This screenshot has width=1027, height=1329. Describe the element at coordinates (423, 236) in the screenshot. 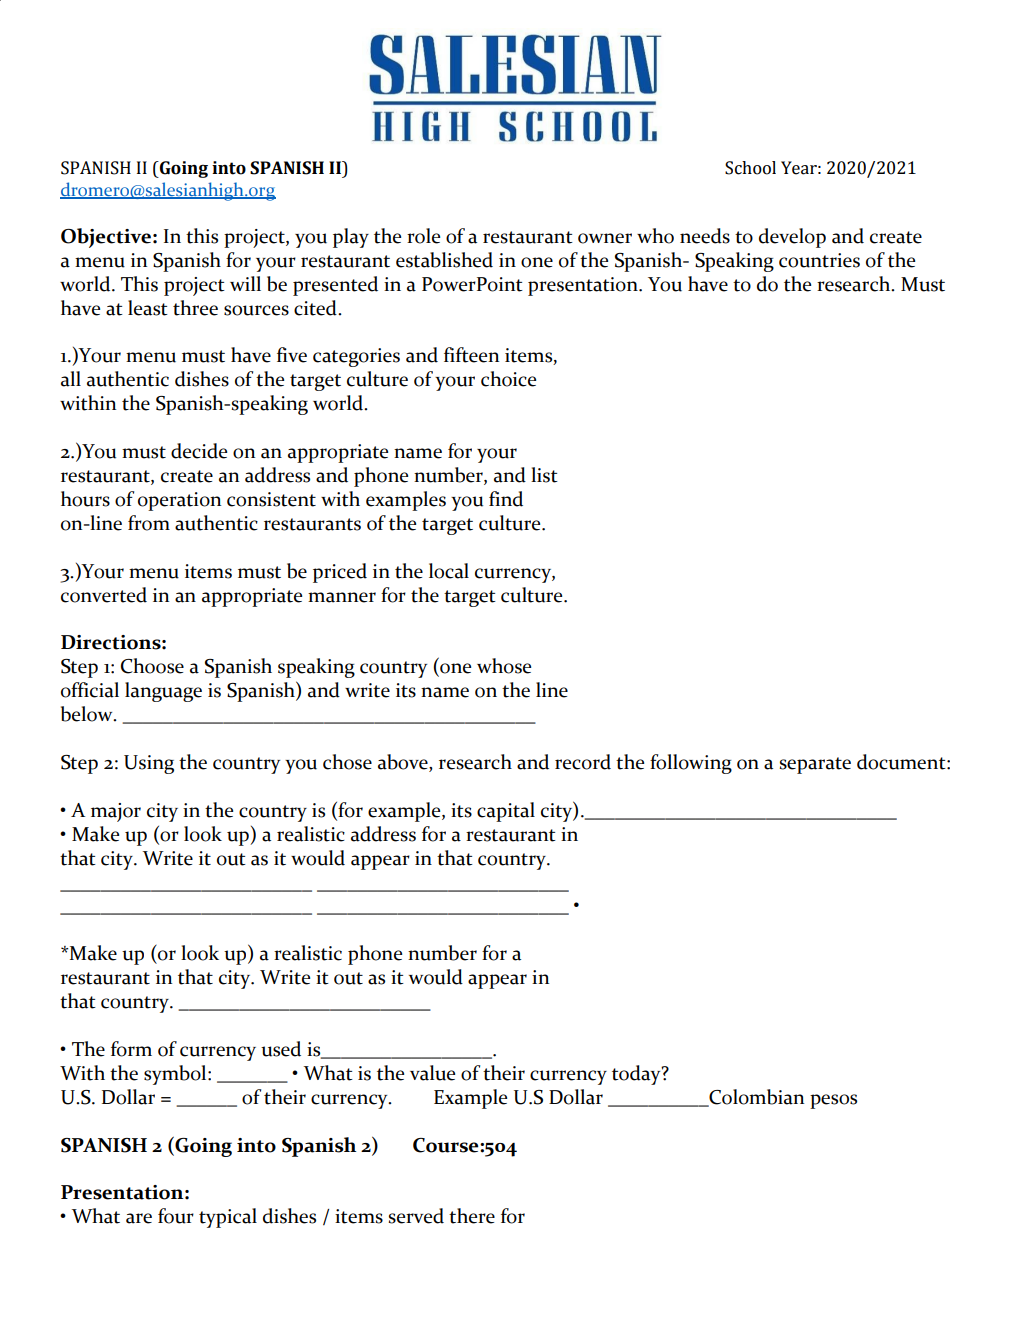

I see `role` at that location.
